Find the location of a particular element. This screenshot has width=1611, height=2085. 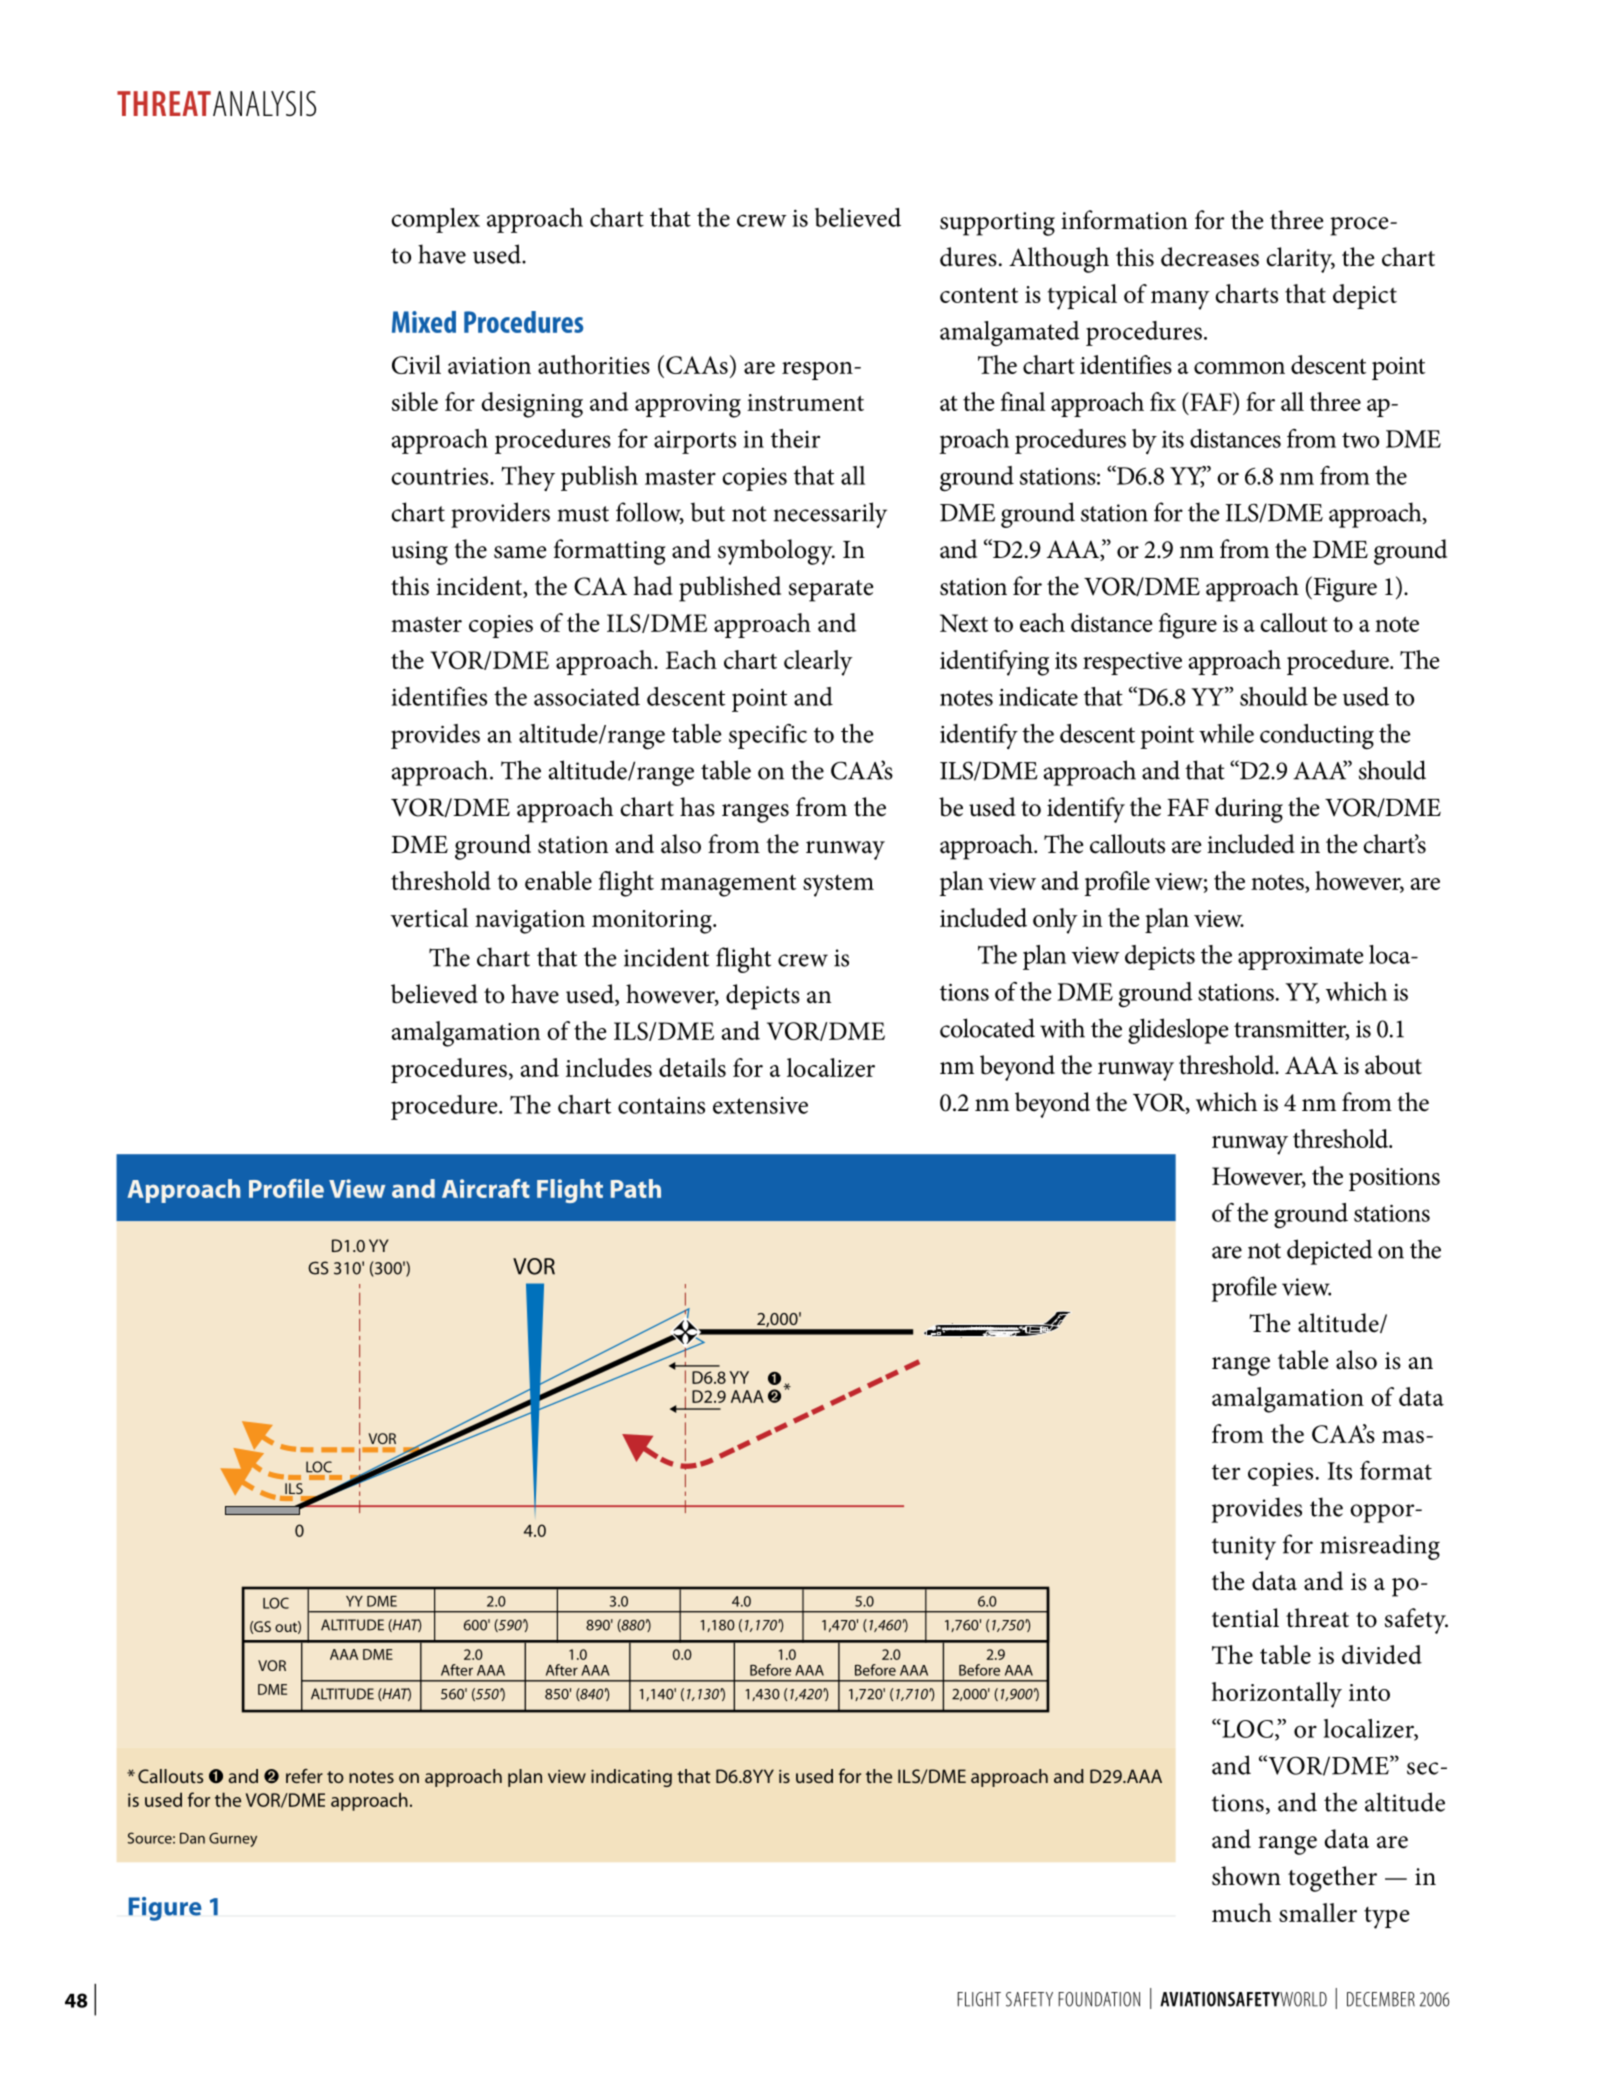

Aircraft is located at coordinates (486, 1188).
